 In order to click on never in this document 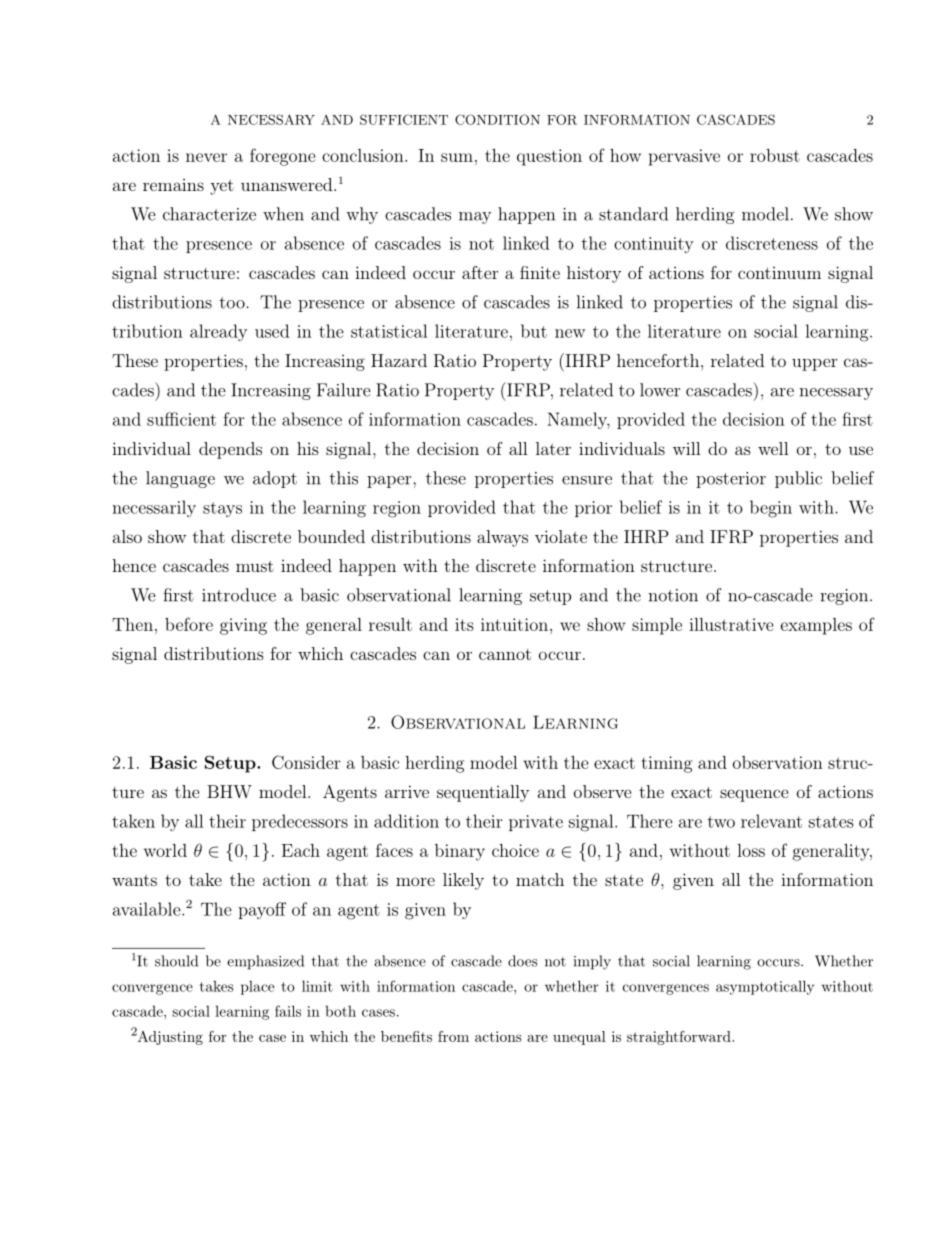, I will do `click(206, 157)`.
